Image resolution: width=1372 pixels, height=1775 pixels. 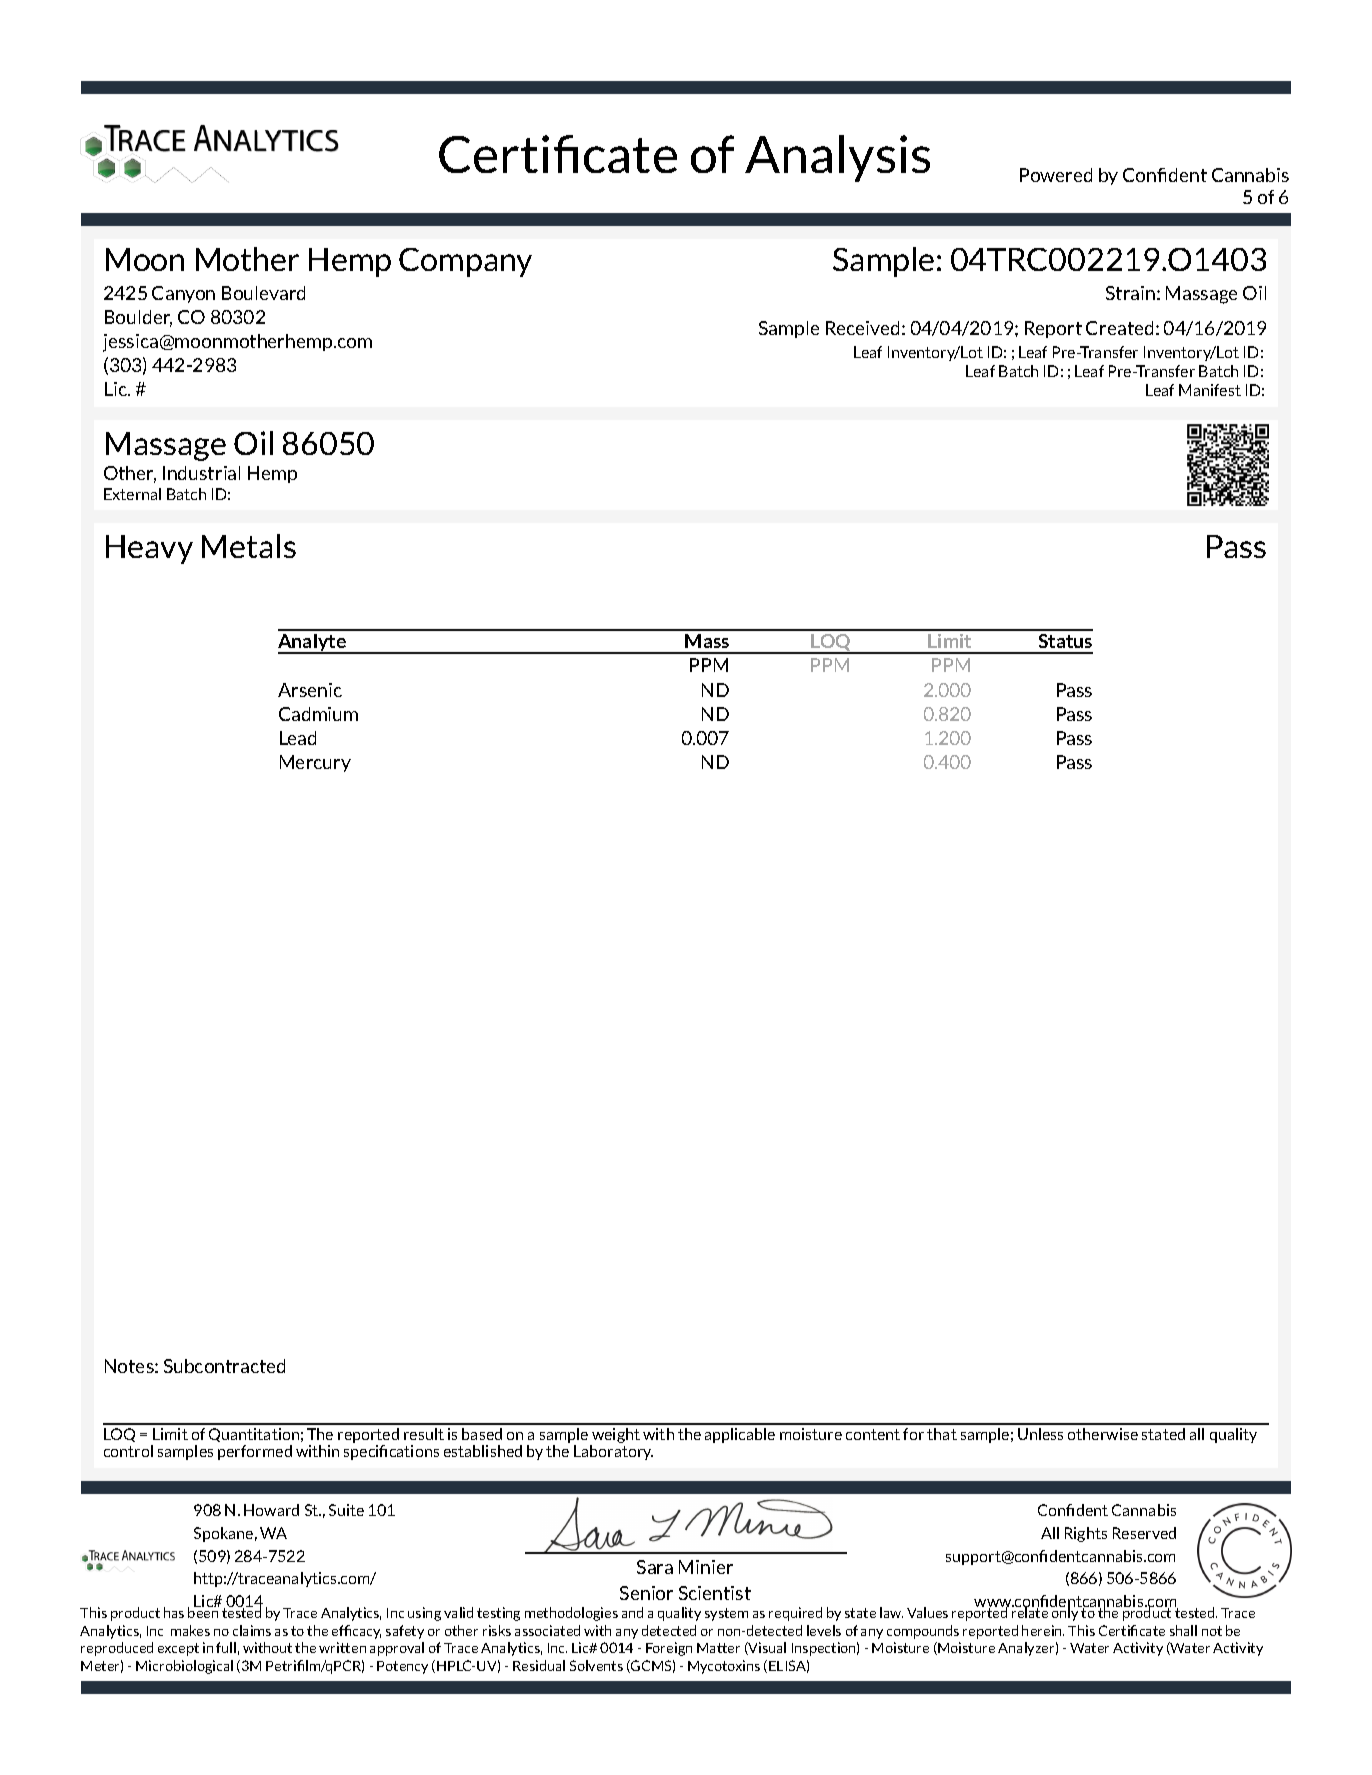 I want to click on only, so click(x=1065, y=1613).
